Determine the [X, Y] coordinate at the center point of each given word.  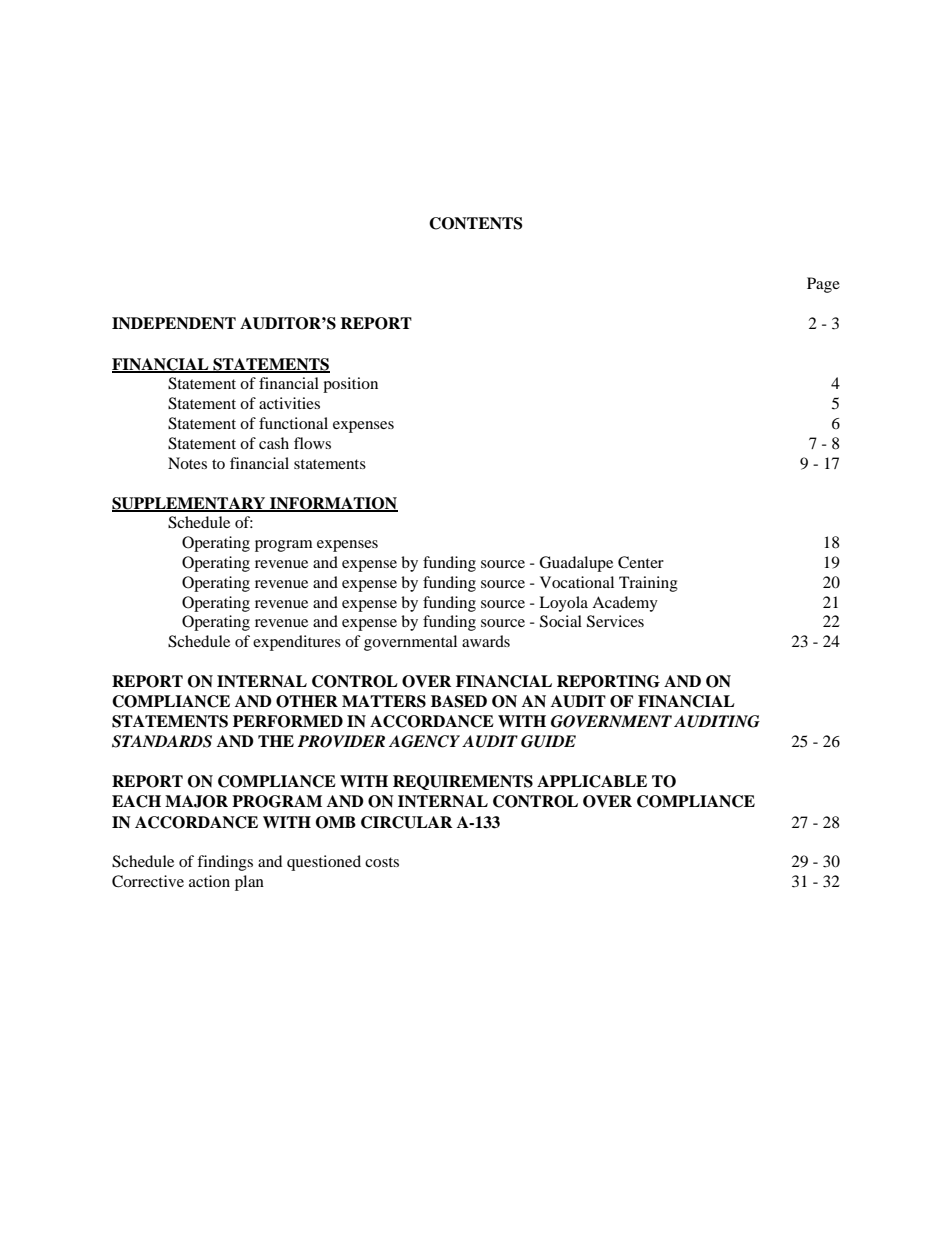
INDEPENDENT [174, 323]
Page [823, 285]
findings [225, 863]
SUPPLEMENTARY [190, 504]
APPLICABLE [592, 781]
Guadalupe [576, 564]
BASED [459, 701]
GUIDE [548, 741]
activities [289, 403]
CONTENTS [476, 223]
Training [648, 584]
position [350, 385]
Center [641, 562]
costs [382, 862]
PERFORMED [288, 721]
